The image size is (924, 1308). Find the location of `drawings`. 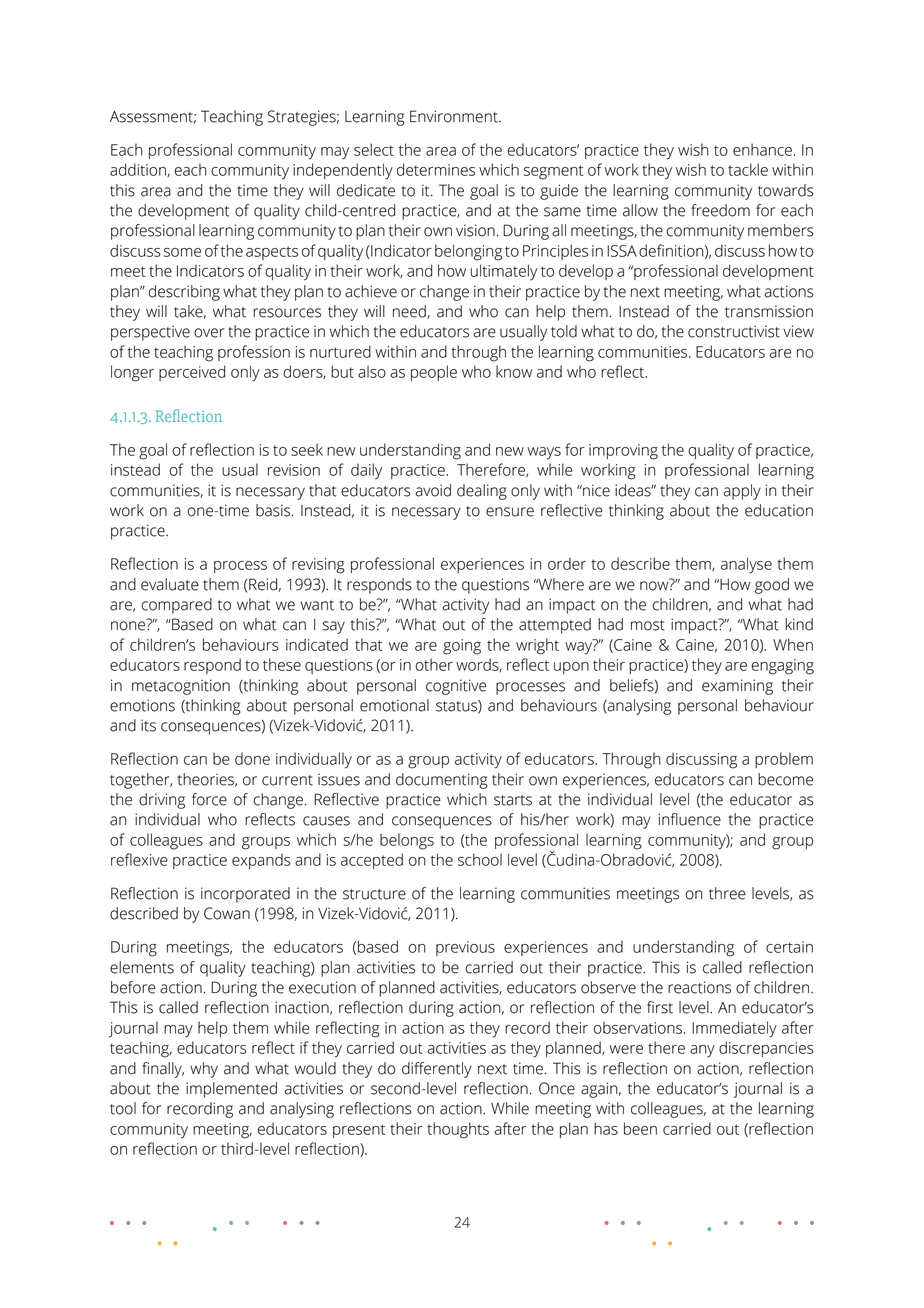

drawings is located at coordinates (171, 190).
